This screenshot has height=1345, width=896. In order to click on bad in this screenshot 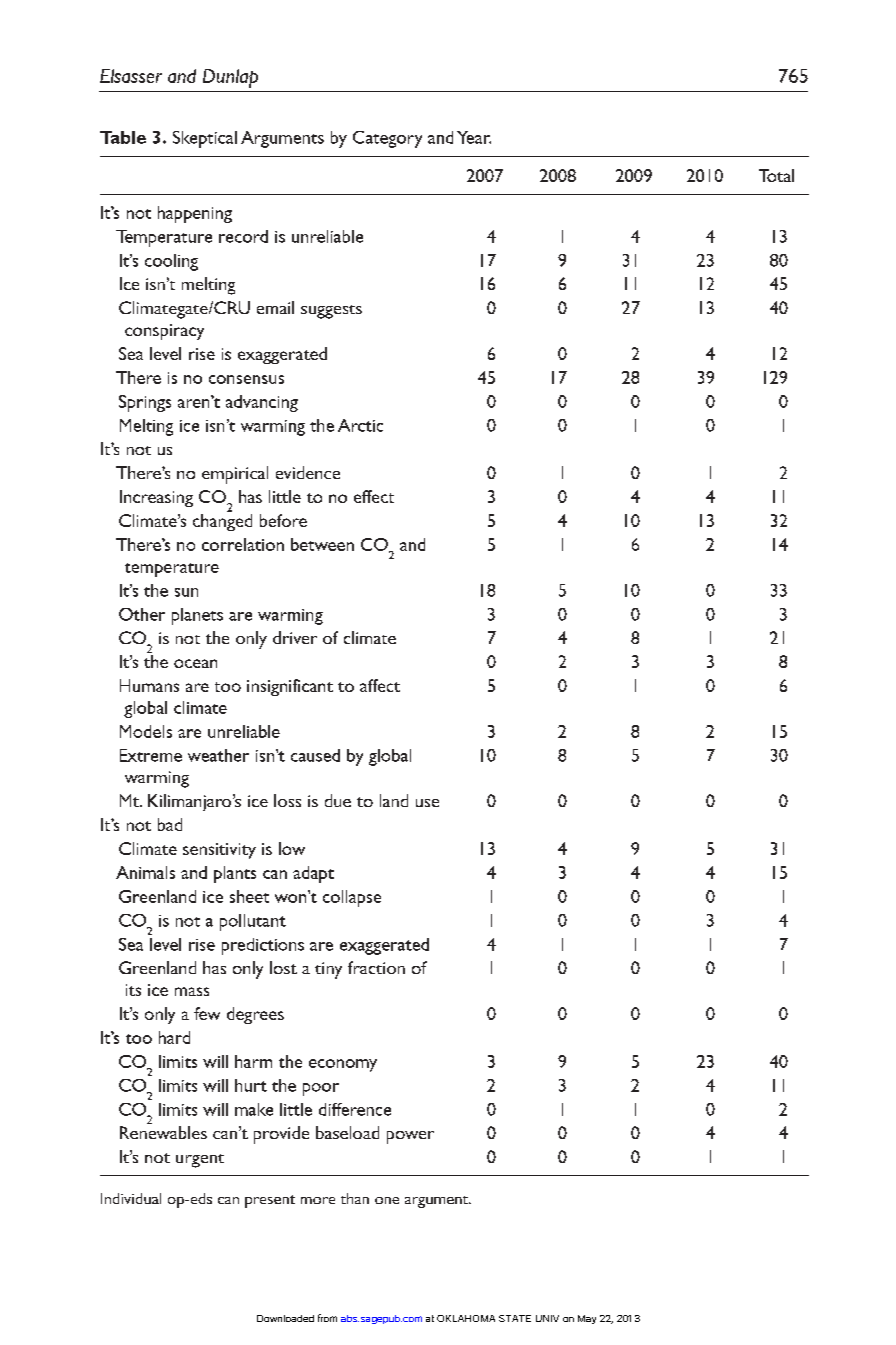, I will do `click(170, 824)`.
